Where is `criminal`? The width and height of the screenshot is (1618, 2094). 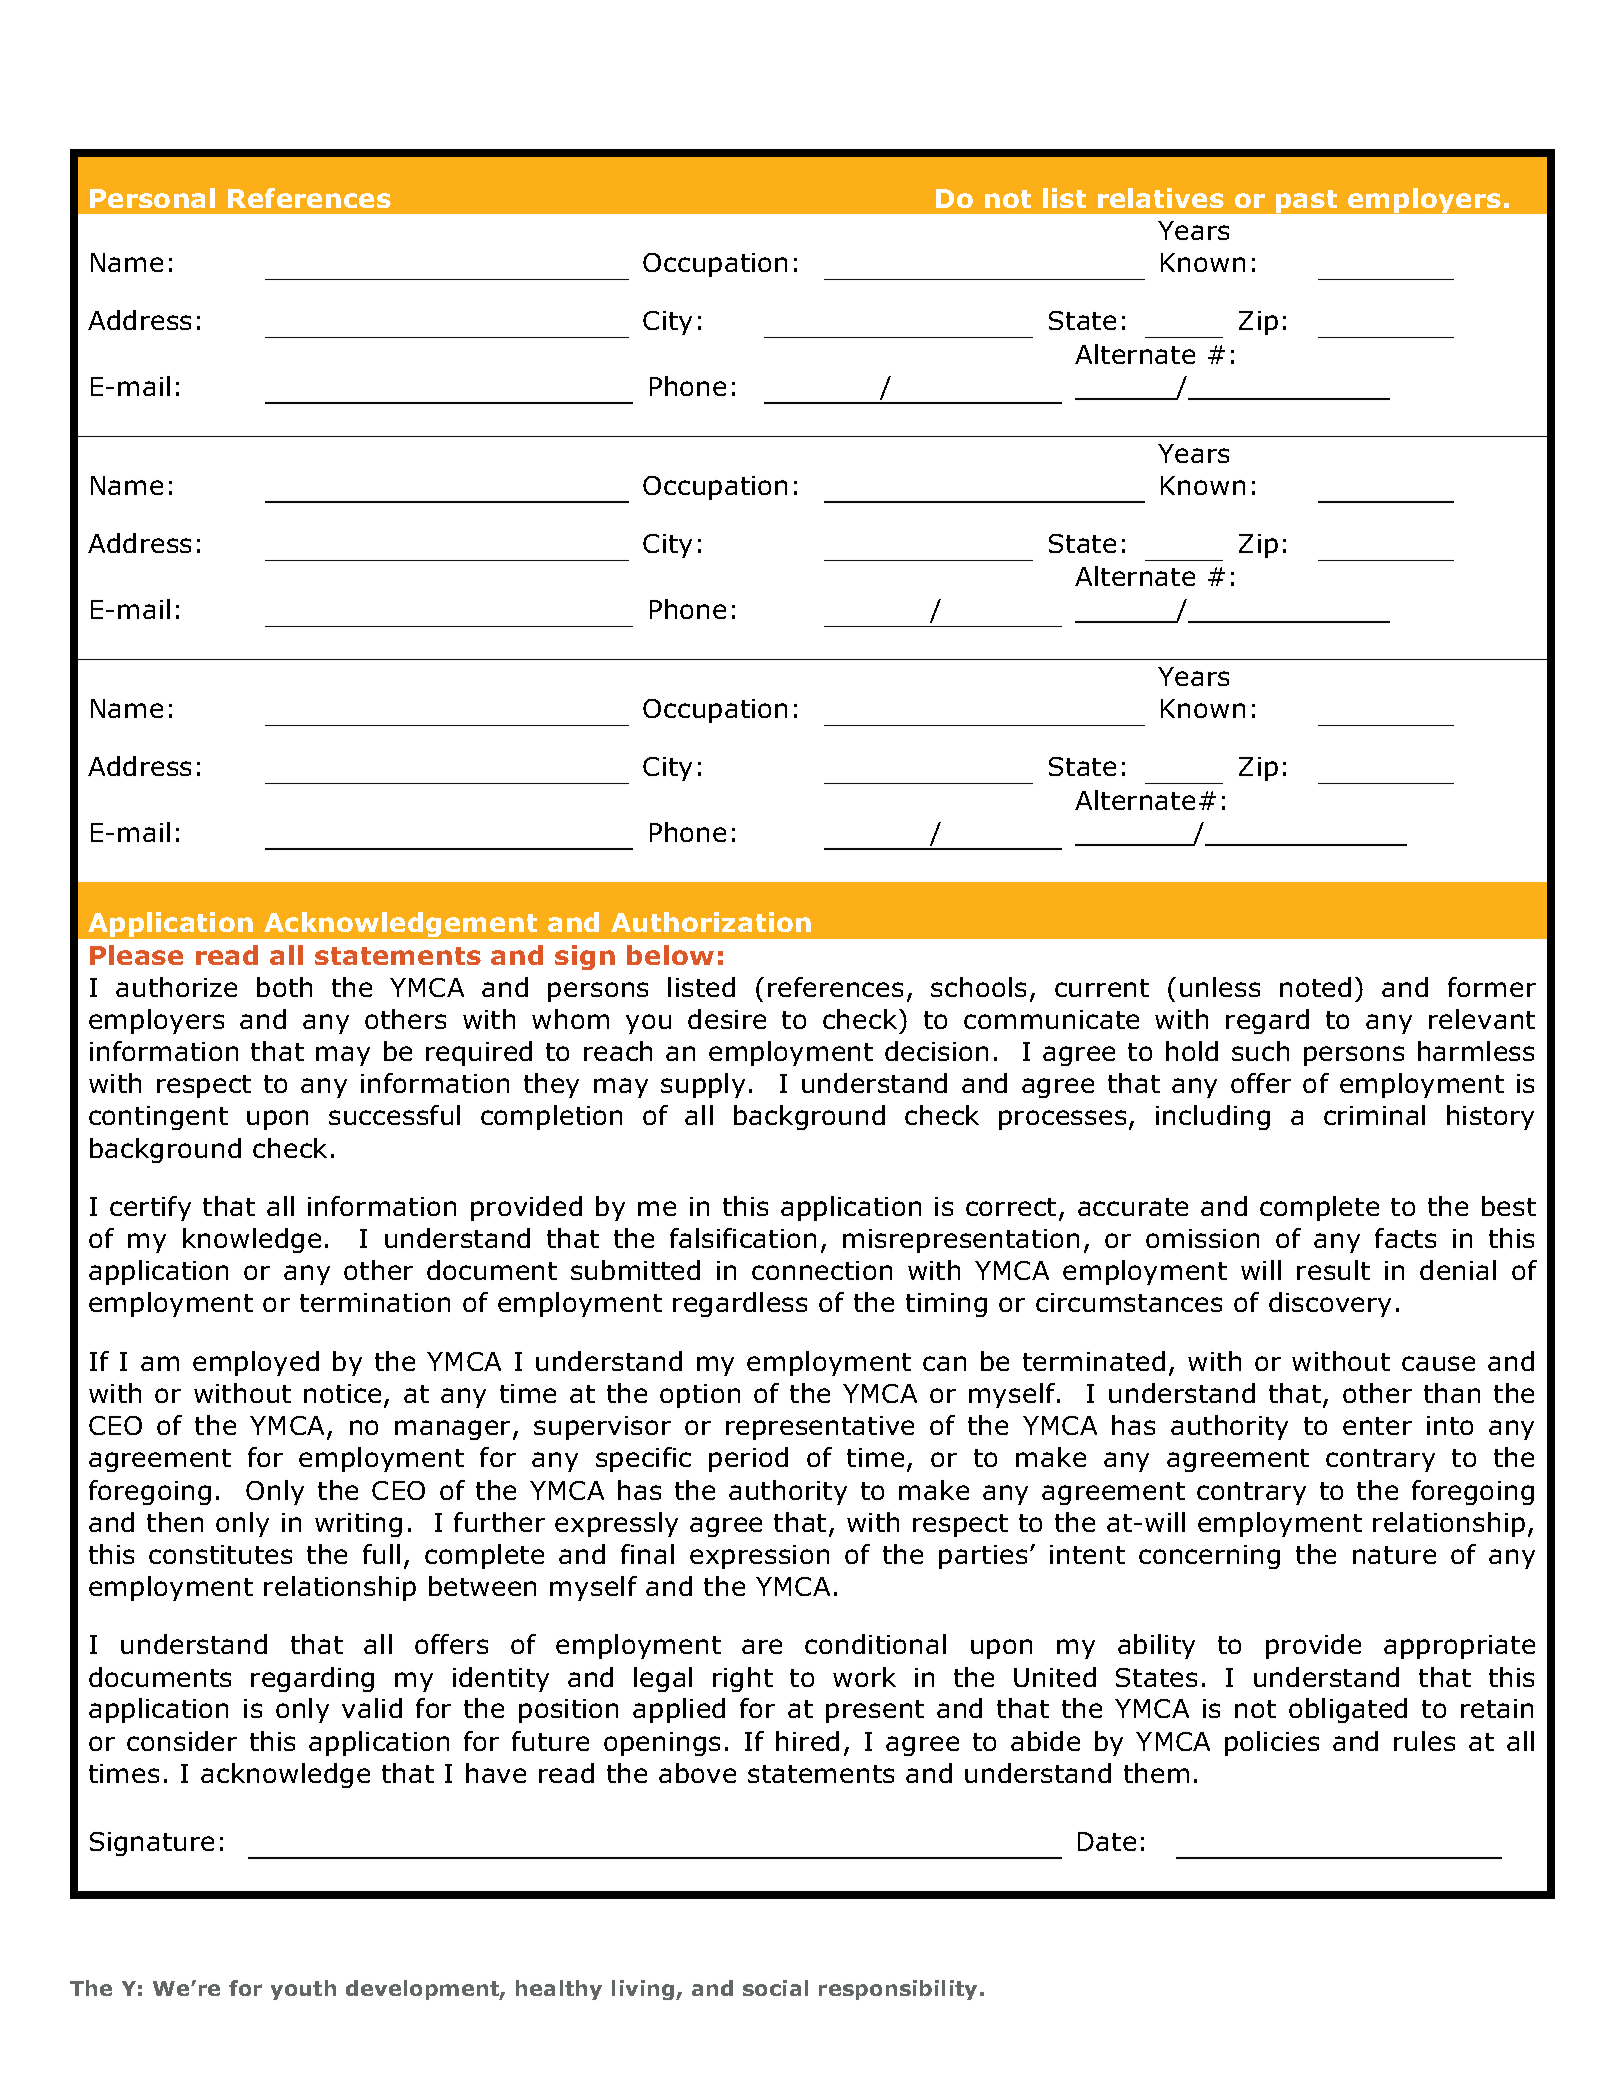 criminal is located at coordinates (1374, 1115).
